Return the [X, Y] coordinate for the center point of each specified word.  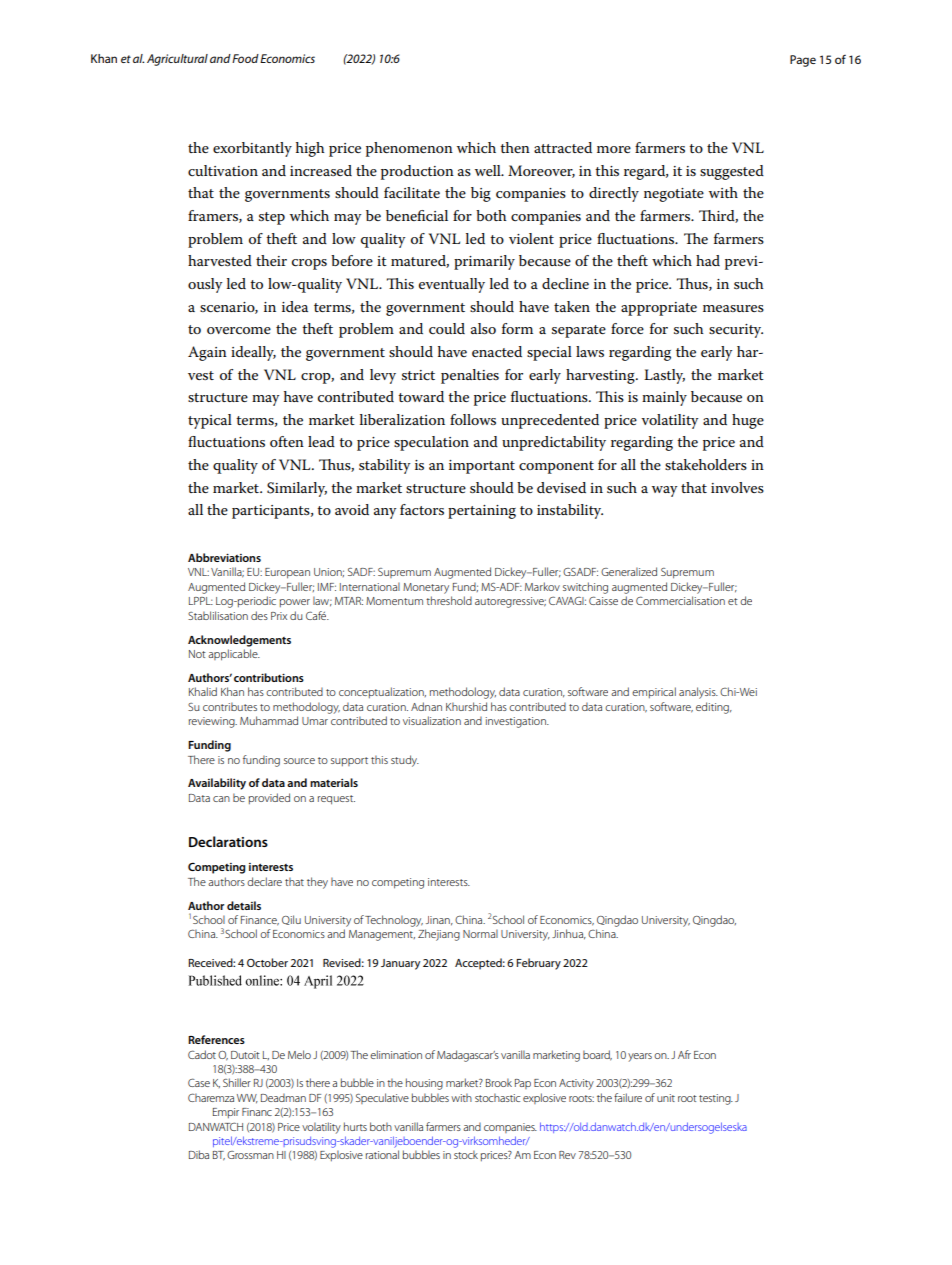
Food [245, 58]
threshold [449, 600]
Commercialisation [680, 600]
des [259, 615]
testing [716, 1099]
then [515, 147]
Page [803, 61]
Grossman [250, 1155]
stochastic [497, 1097]
